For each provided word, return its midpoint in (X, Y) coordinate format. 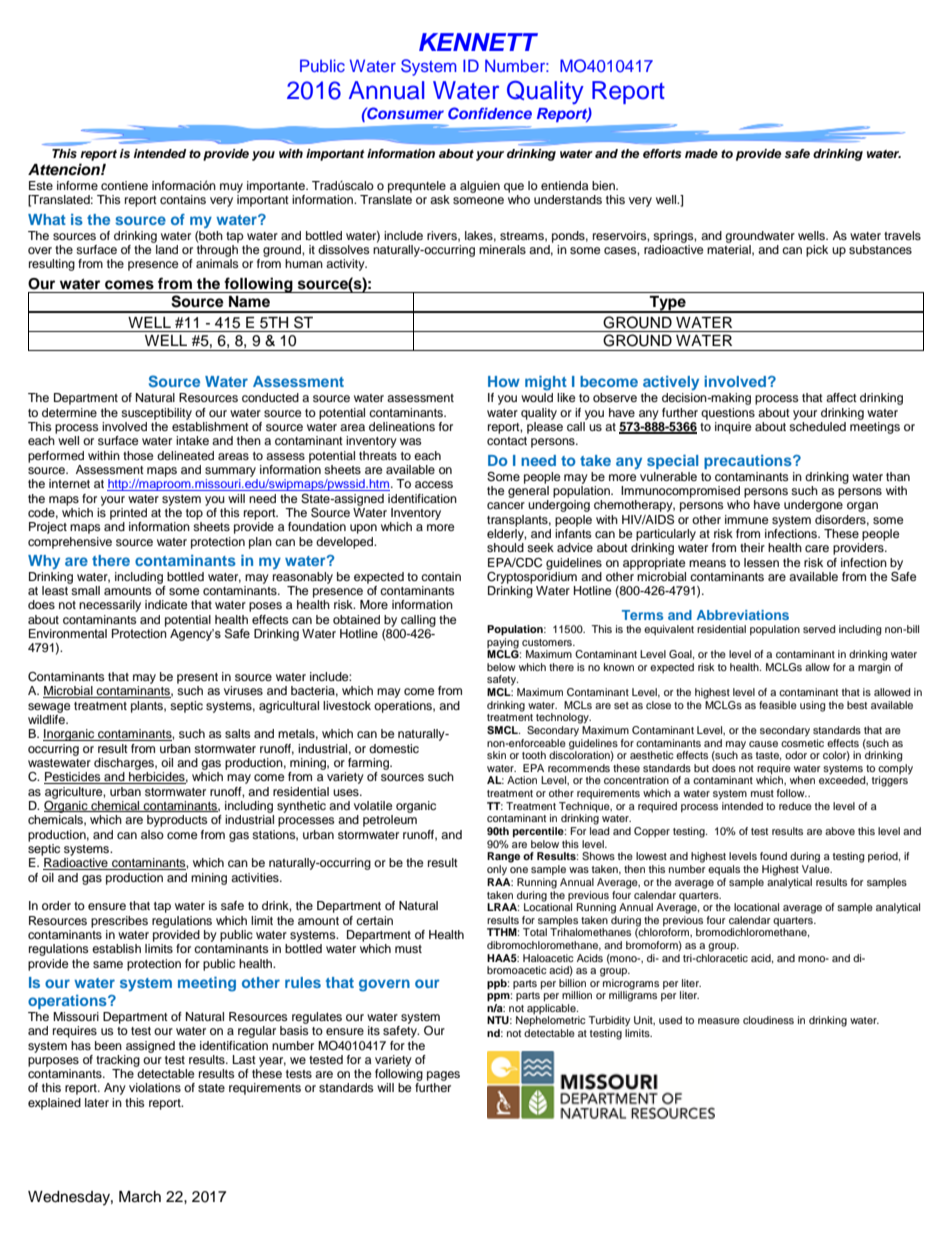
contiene (124, 185)
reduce (795, 806)
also (152, 834)
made (701, 153)
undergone (813, 506)
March (140, 1197)
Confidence (490, 113)
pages (443, 1076)
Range (503, 857)
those (138, 455)
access (434, 484)
